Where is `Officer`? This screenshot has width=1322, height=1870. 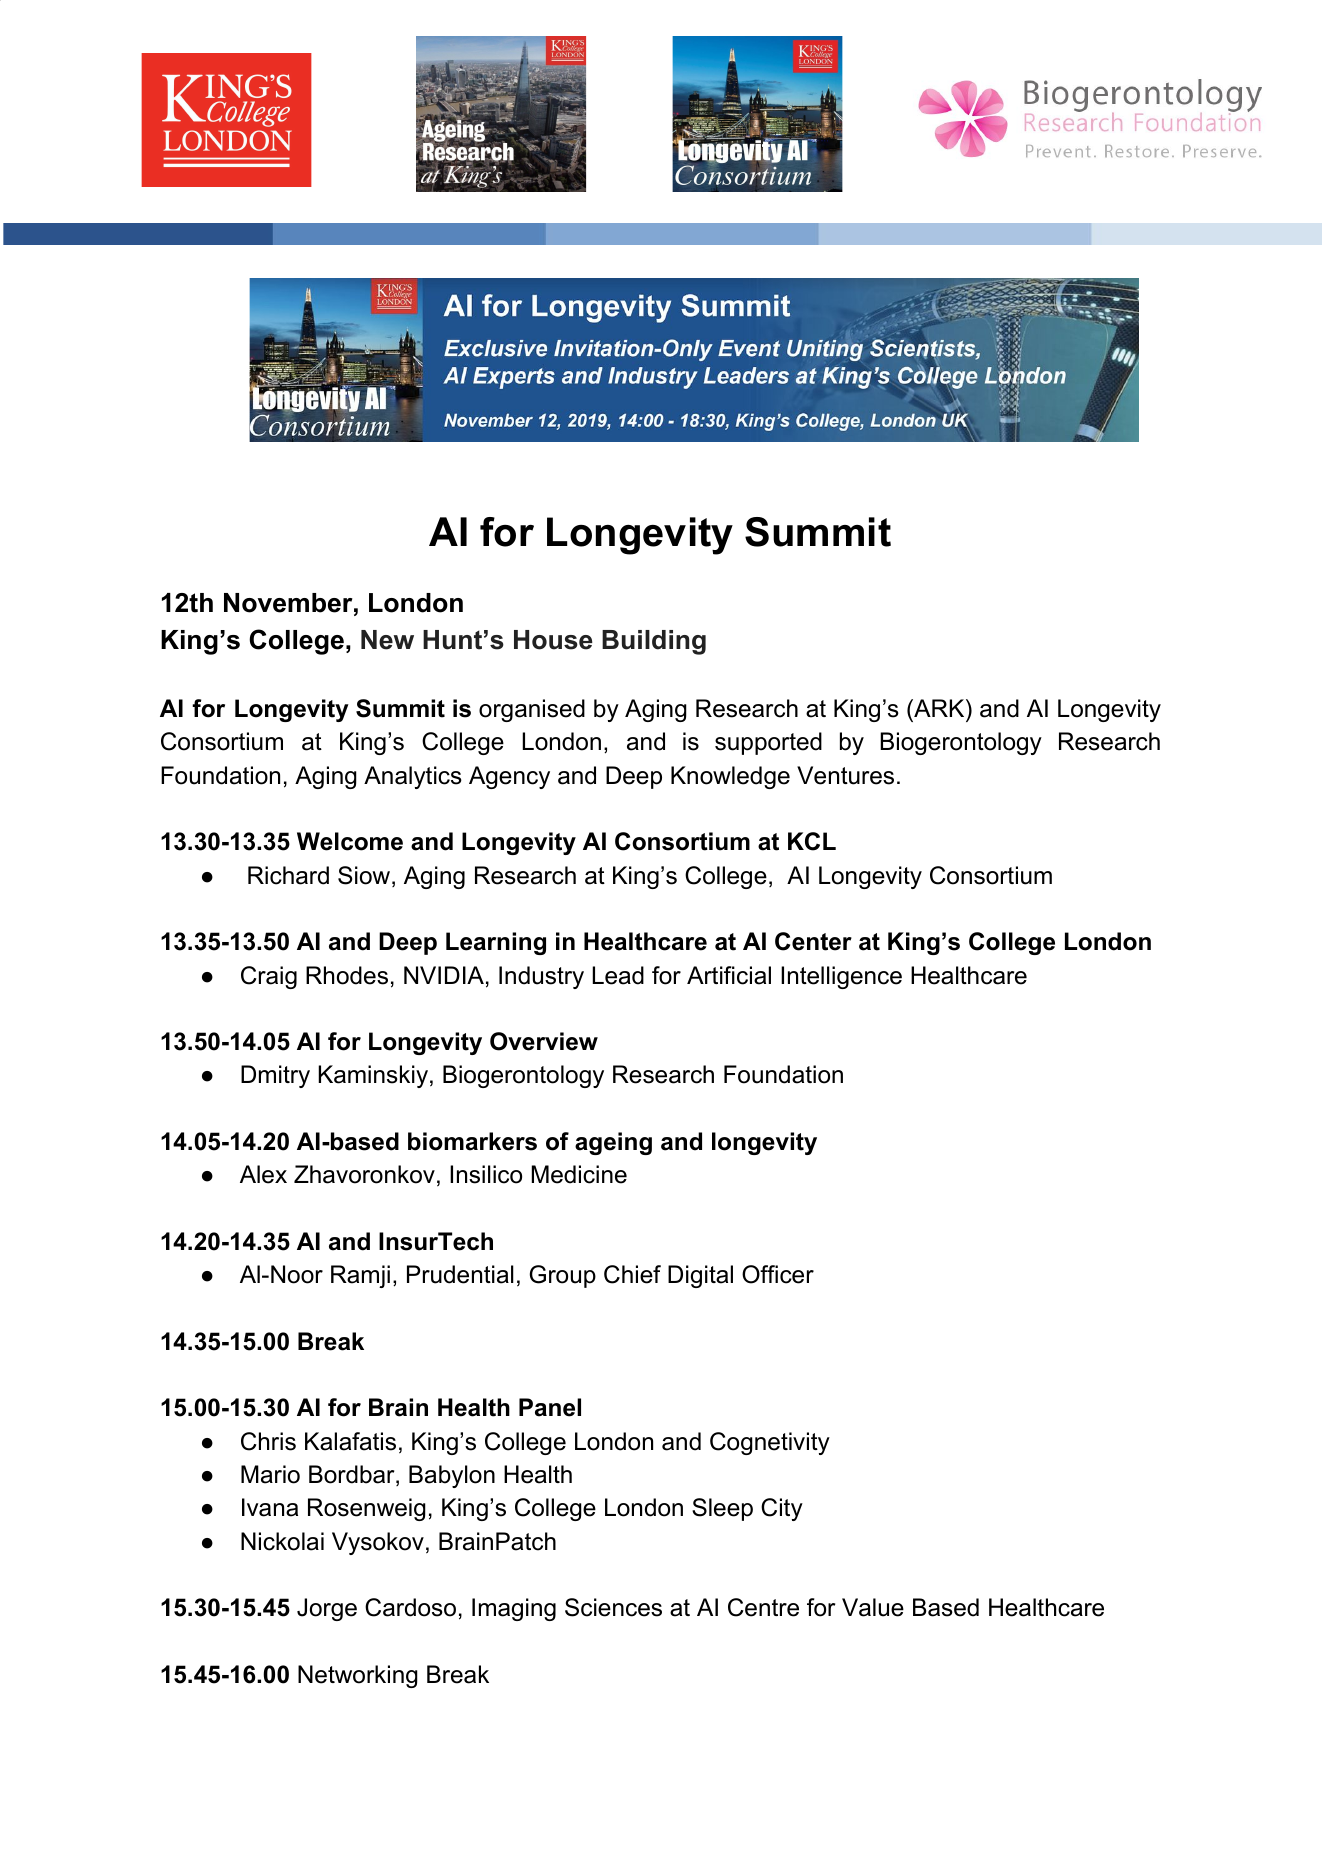 Officer is located at coordinates (778, 1274).
